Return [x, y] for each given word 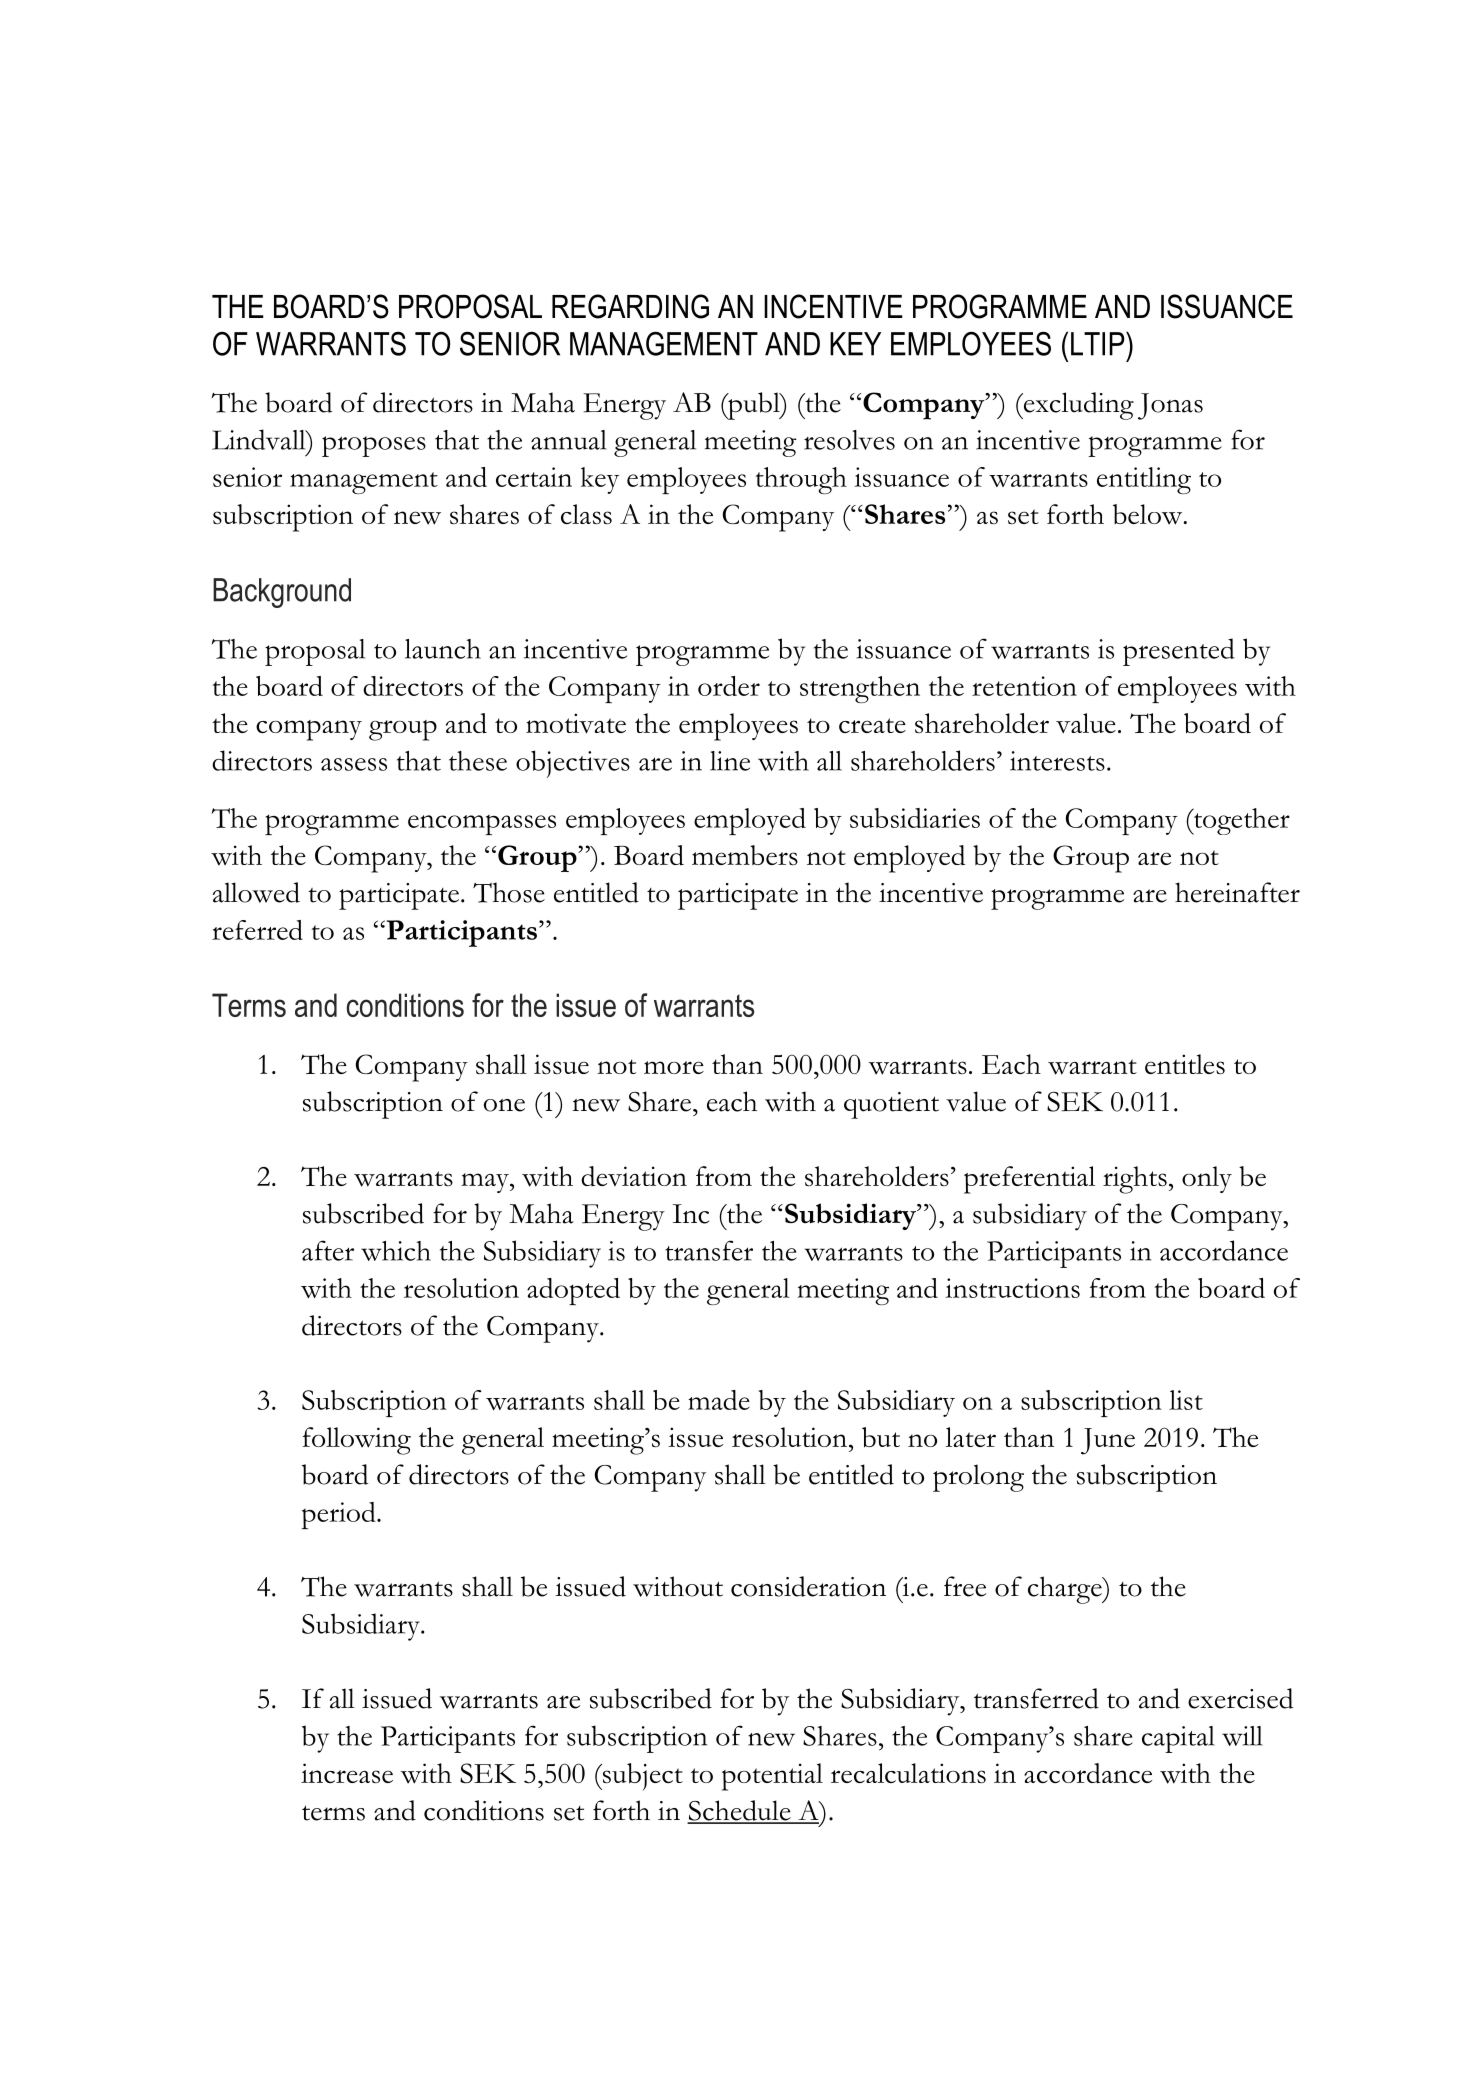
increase [347, 1773]
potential [772, 1777]
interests [1057, 761]
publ [754, 406]
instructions [1012, 1288]
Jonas [1170, 406]
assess [354, 764]
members [745, 855]
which [396, 1251]
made [719, 1400]
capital [1178, 1739]
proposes [374, 446]
